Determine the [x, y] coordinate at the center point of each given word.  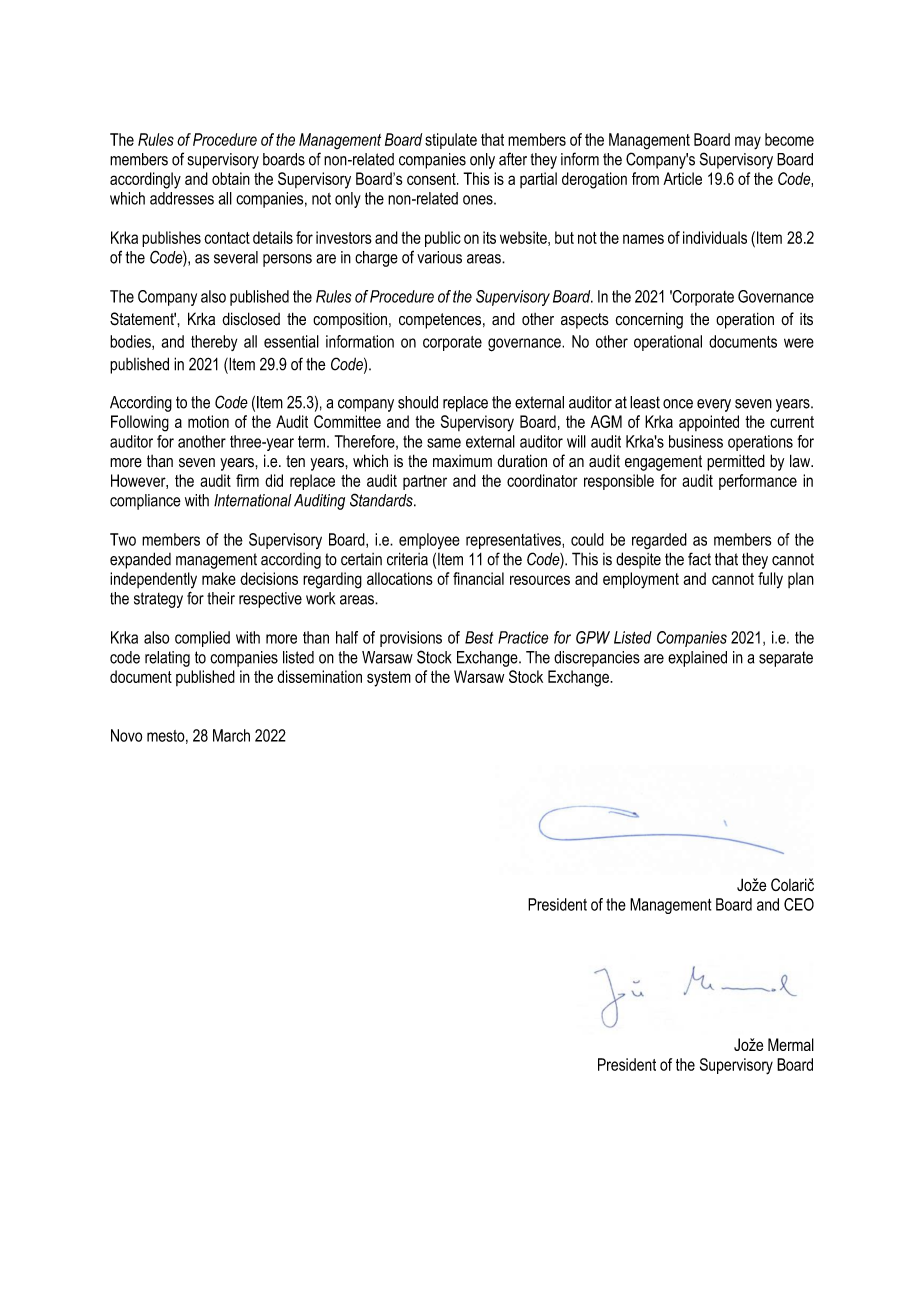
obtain [231, 178]
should [418, 402]
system [389, 679]
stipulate [451, 141]
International [253, 500]
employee [429, 541]
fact [699, 559]
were [799, 343]
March [231, 735]
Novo [126, 735]
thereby [214, 343]
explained [697, 659]
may [748, 143]
